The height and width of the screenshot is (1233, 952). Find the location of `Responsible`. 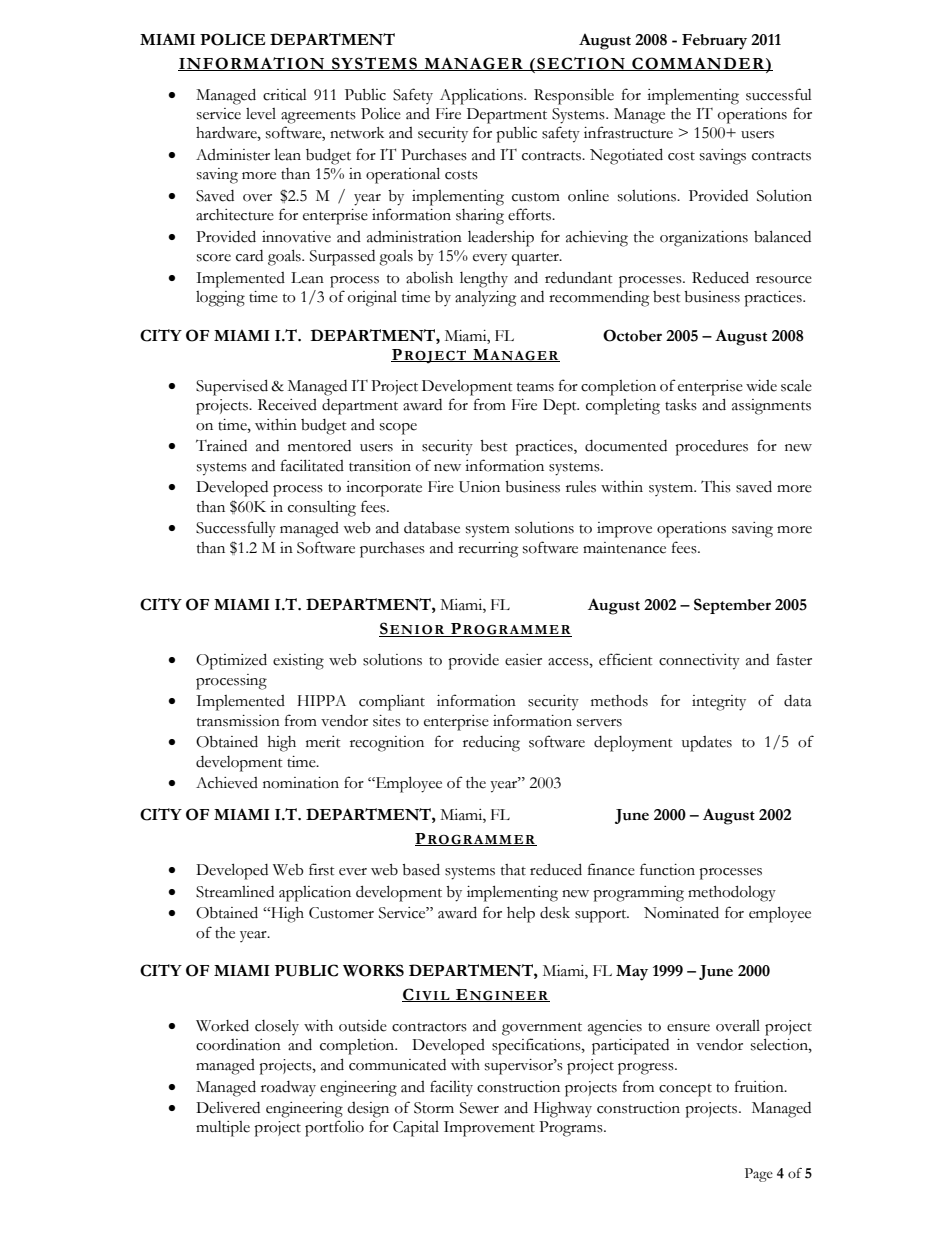

Responsible is located at coordinates (574, 97).
